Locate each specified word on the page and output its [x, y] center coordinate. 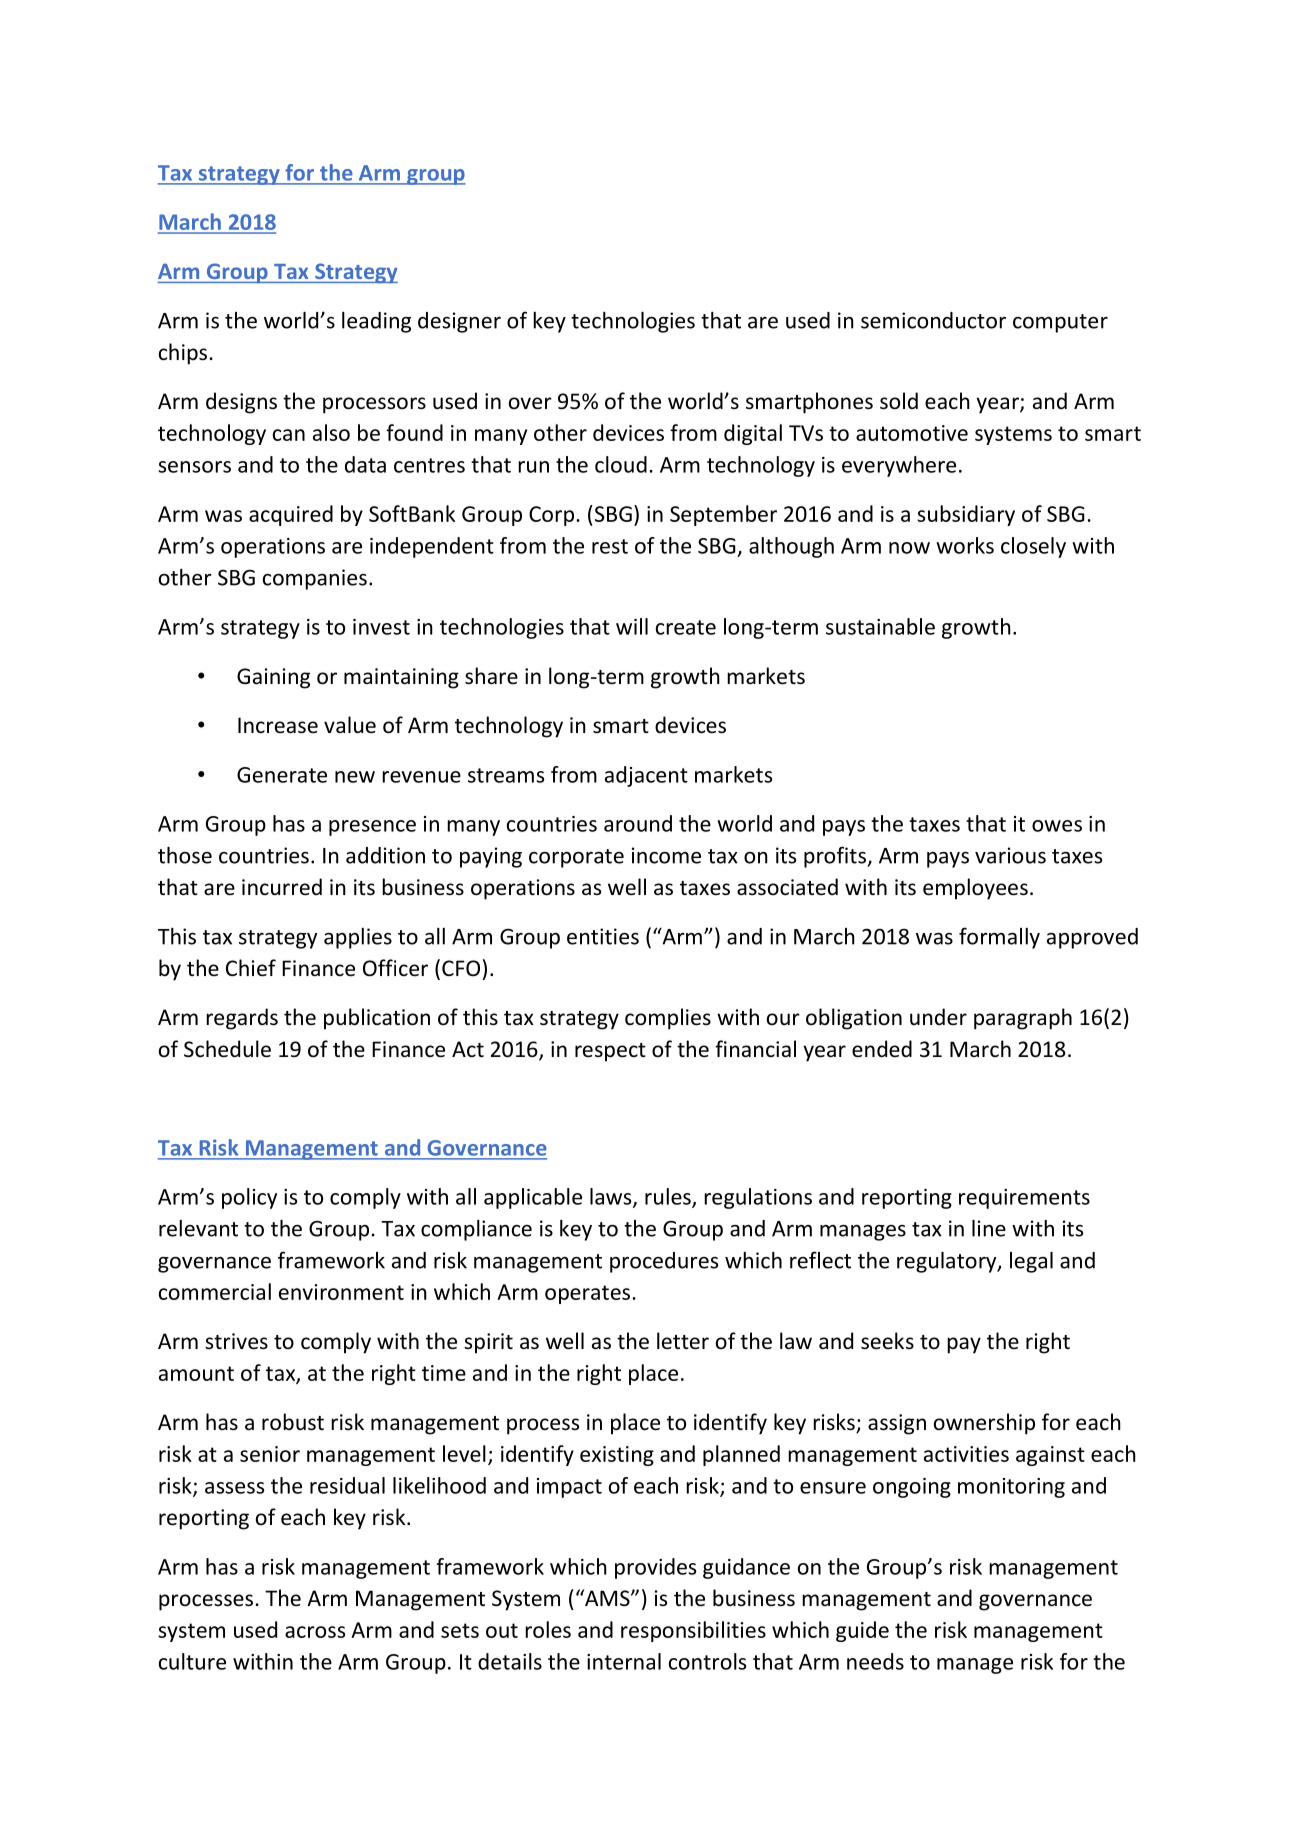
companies [315, 579]
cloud [621, 464]
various [1010, 855]
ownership [984, 1424]
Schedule [227, 1049]
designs [241, 403]
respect [610, 1052]
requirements [1024, 1199]
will [632, 626]
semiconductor [933, 320]
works [965, 545]
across [315, 1632]
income [666, 855]
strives [236, 1341]
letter [683, 1341]
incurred [282, 887]
